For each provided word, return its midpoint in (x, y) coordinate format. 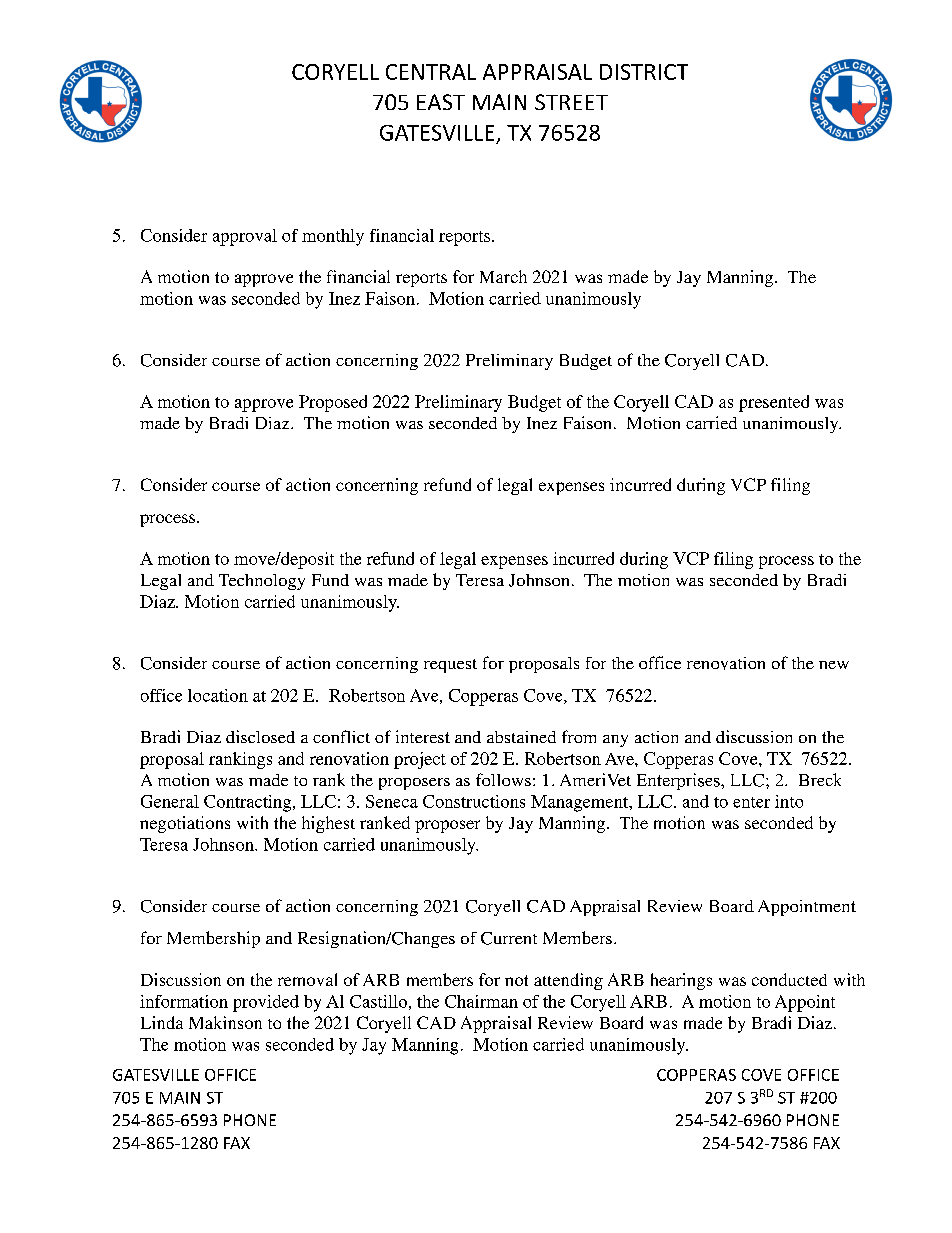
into (789, 801)
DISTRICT (644, 72)
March (503, 276)
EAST (441, 102)
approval (245, 237)
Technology (262, 582)
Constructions (474, 801)
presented (774, 403)
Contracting (249, 803)
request (450, 666)
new (834, 665)
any (615, 741)
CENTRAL (431, 72)
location (218, 695)
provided (266, 1003)
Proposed (333, 403)
